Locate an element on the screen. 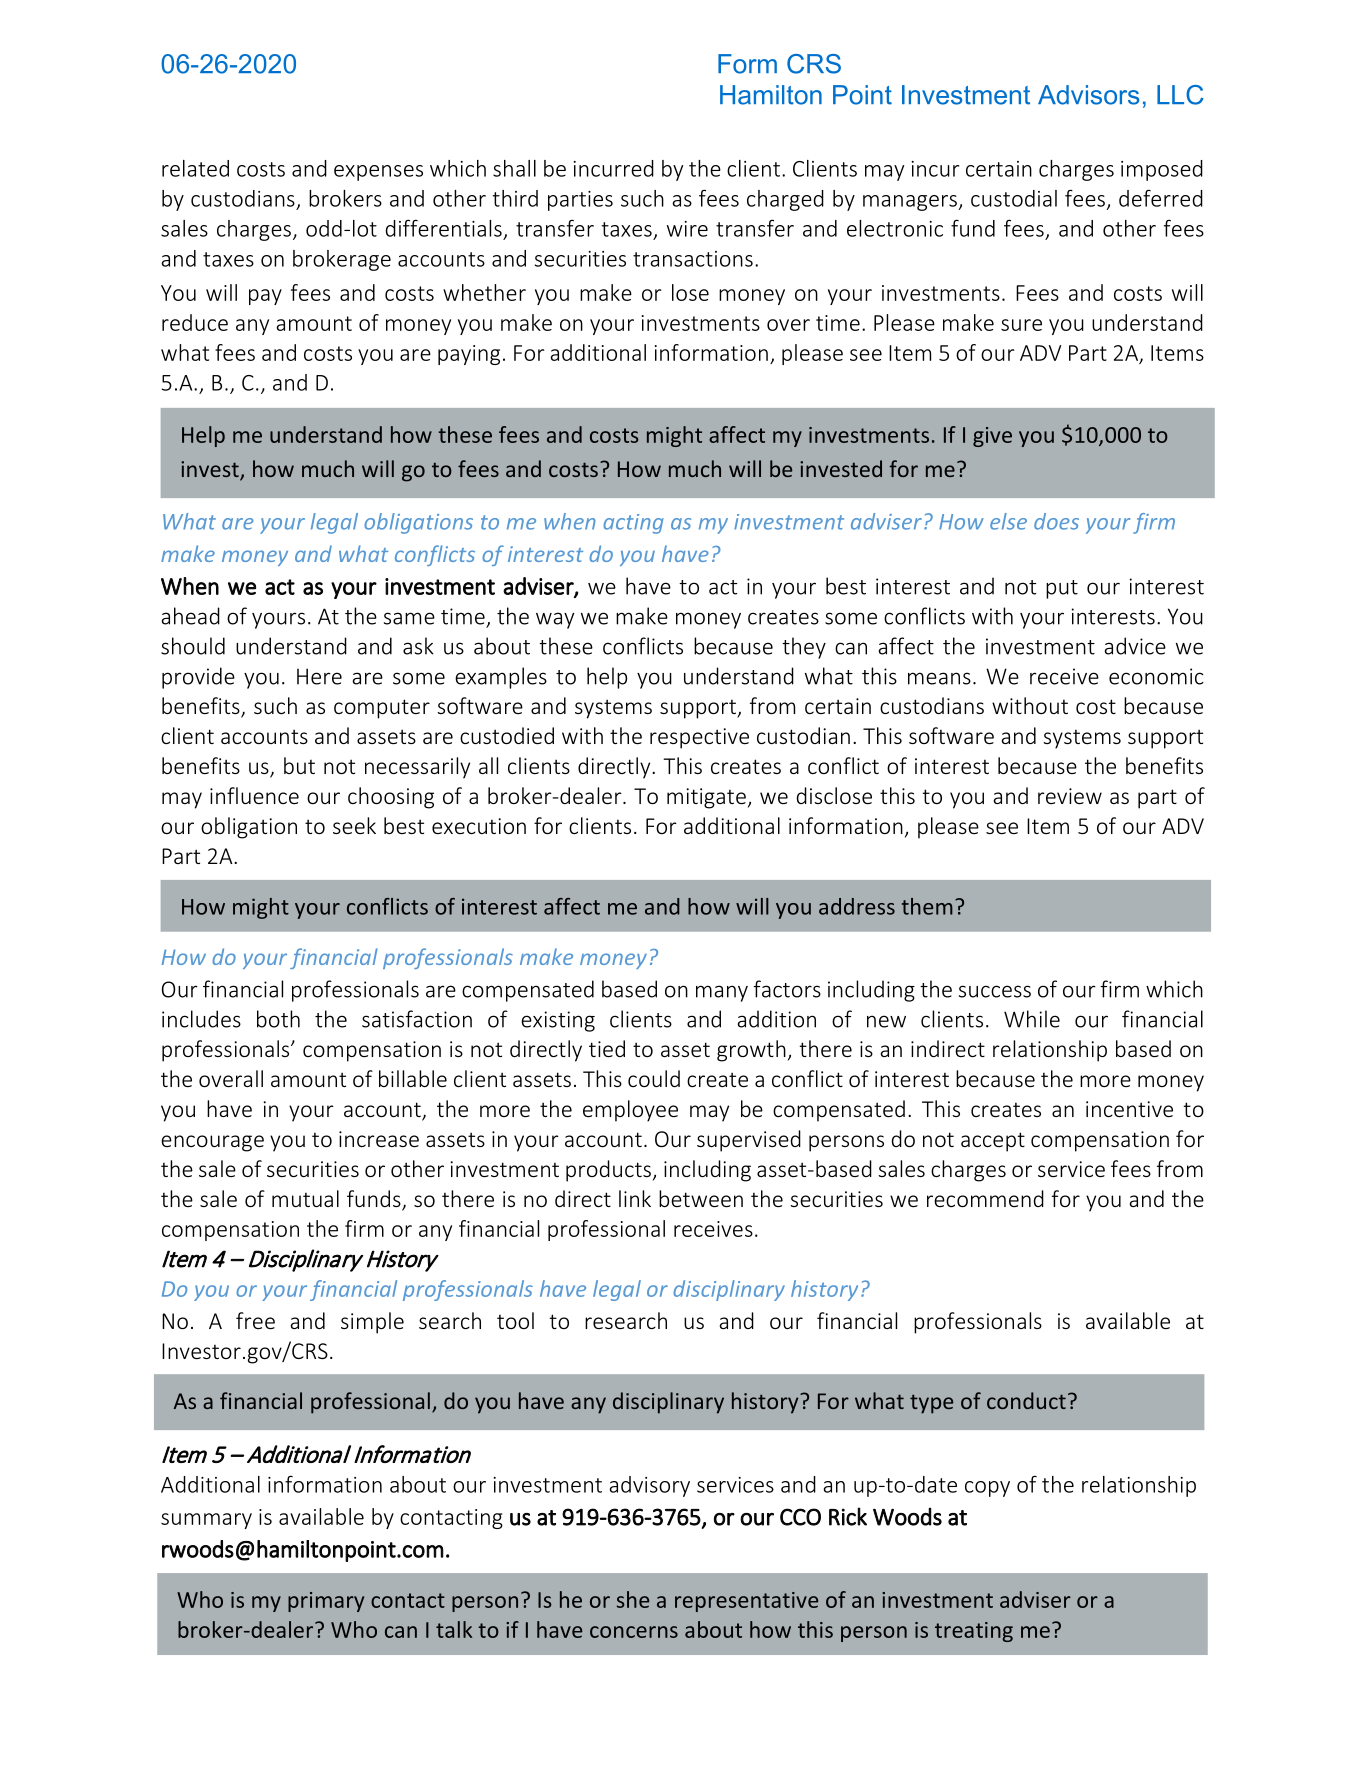  Advisors is located at coordinates (1088, 95).
